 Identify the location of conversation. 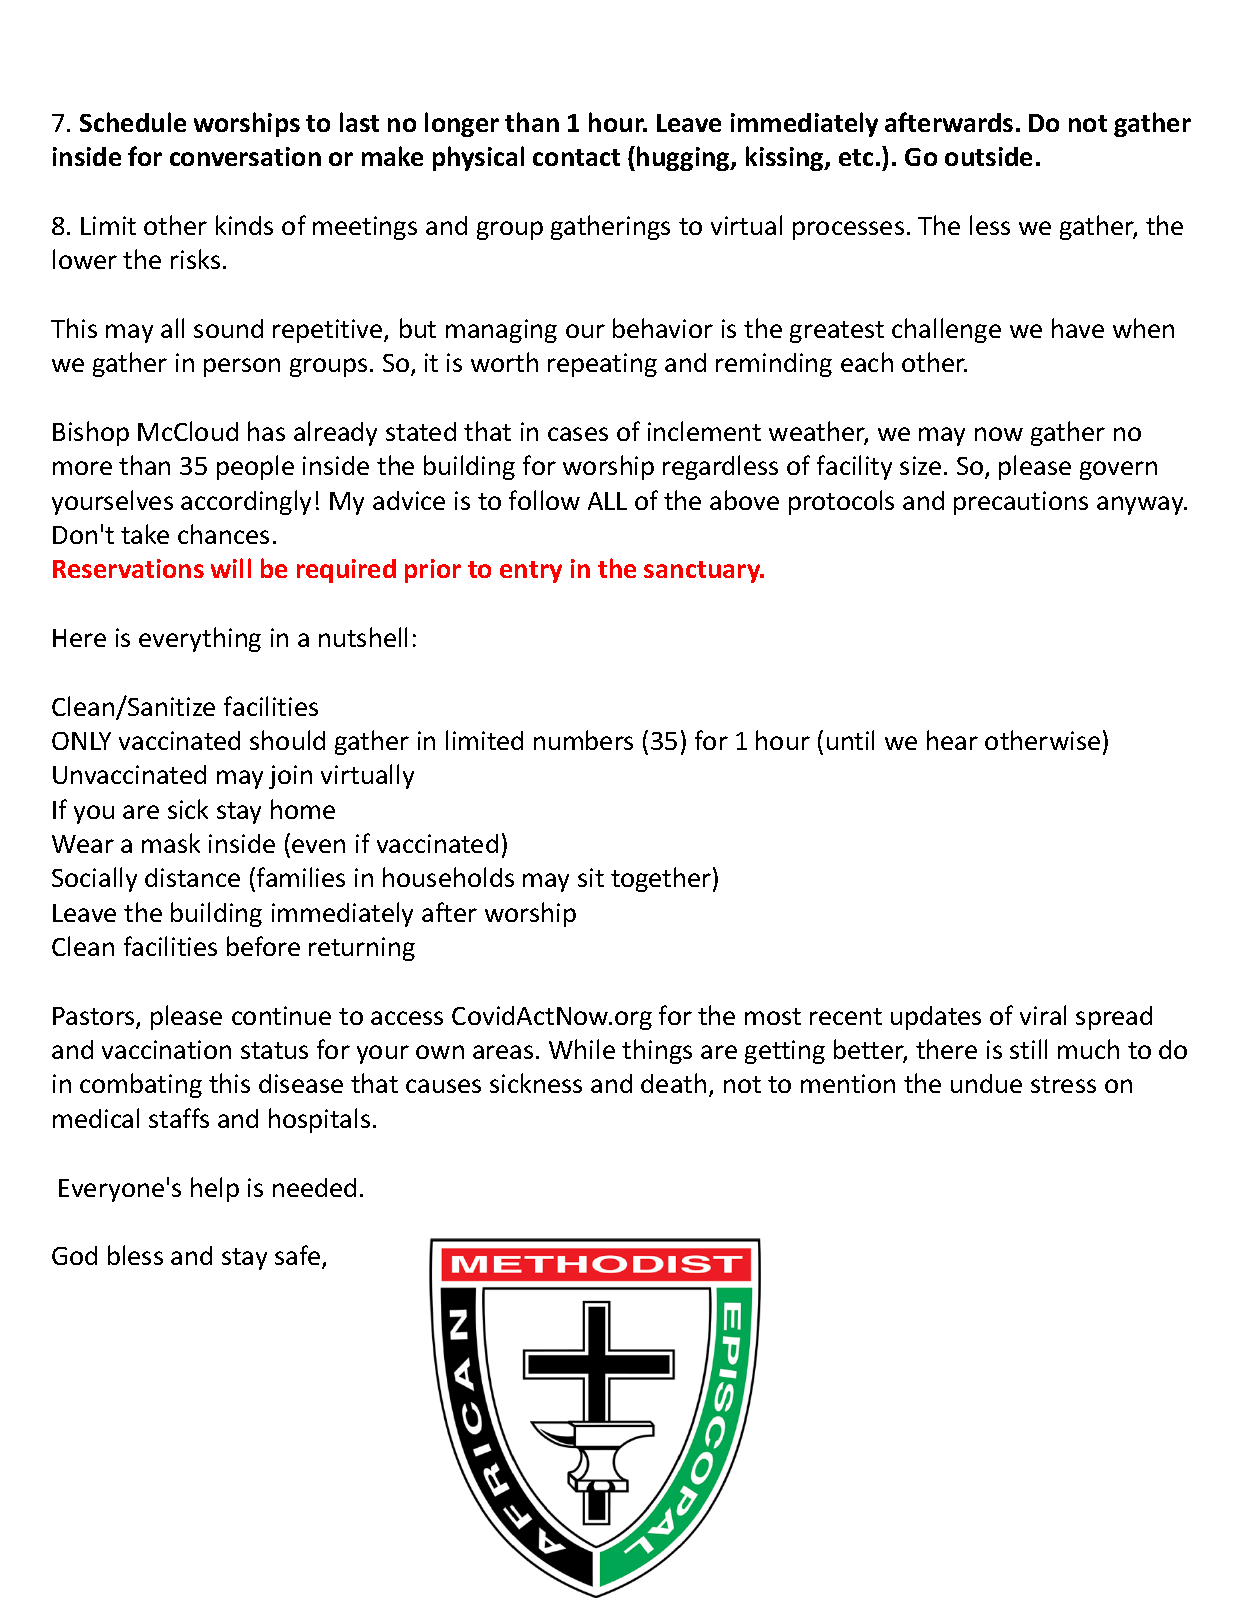
(245, 156).
